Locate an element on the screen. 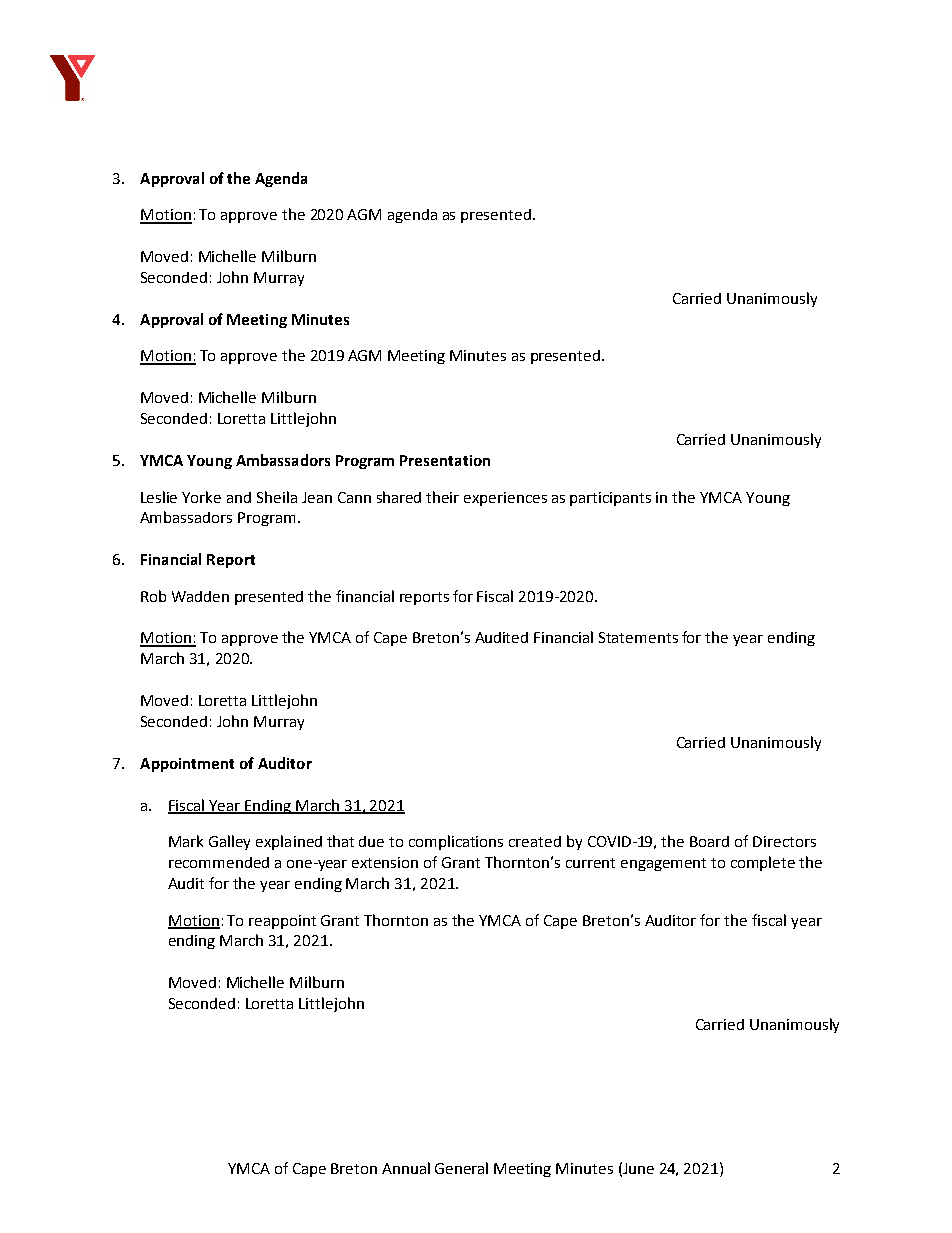  Board is located at coordinates (709, 841).
